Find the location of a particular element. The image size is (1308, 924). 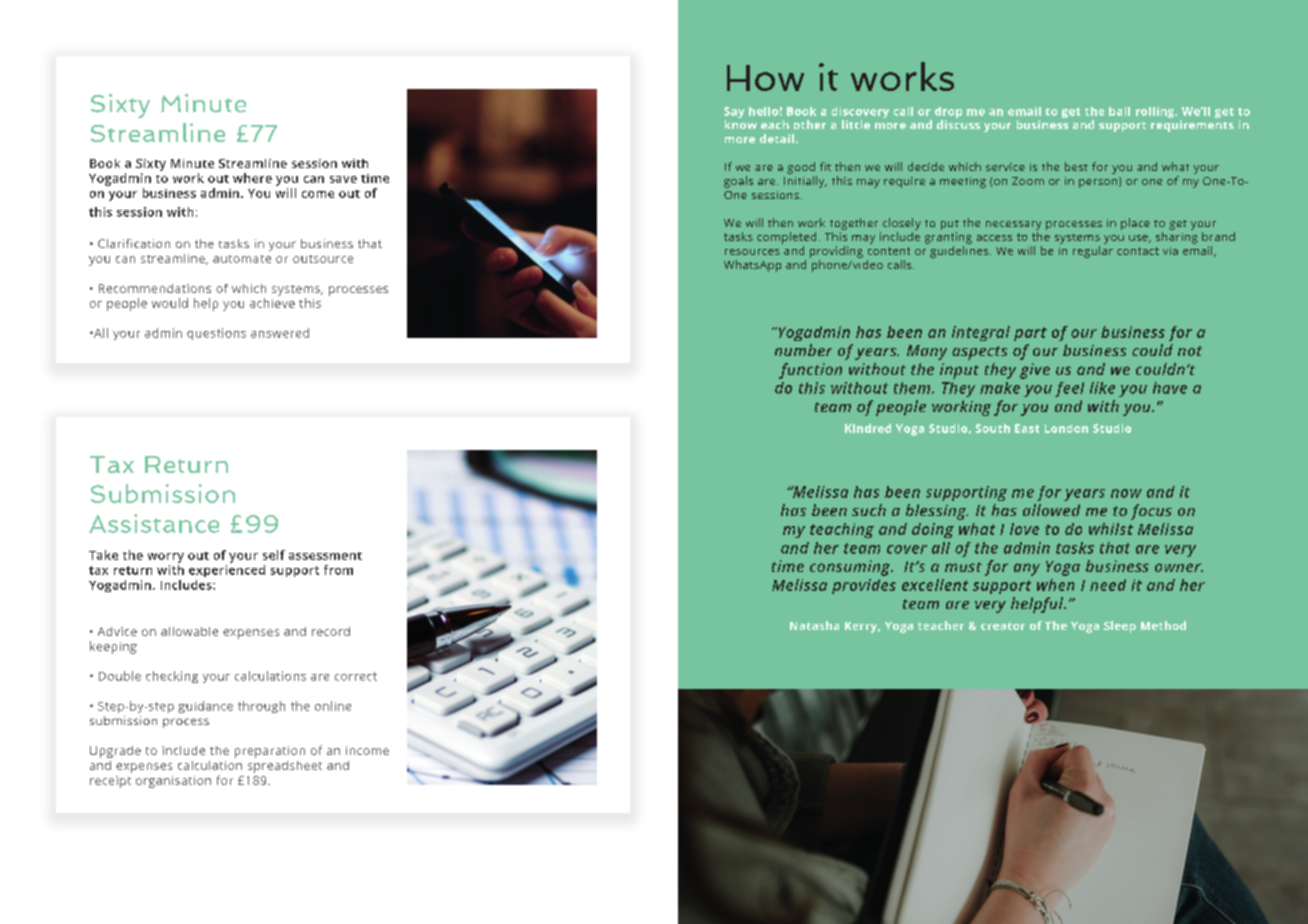

Natasha is located at coordinates (814, 625).
